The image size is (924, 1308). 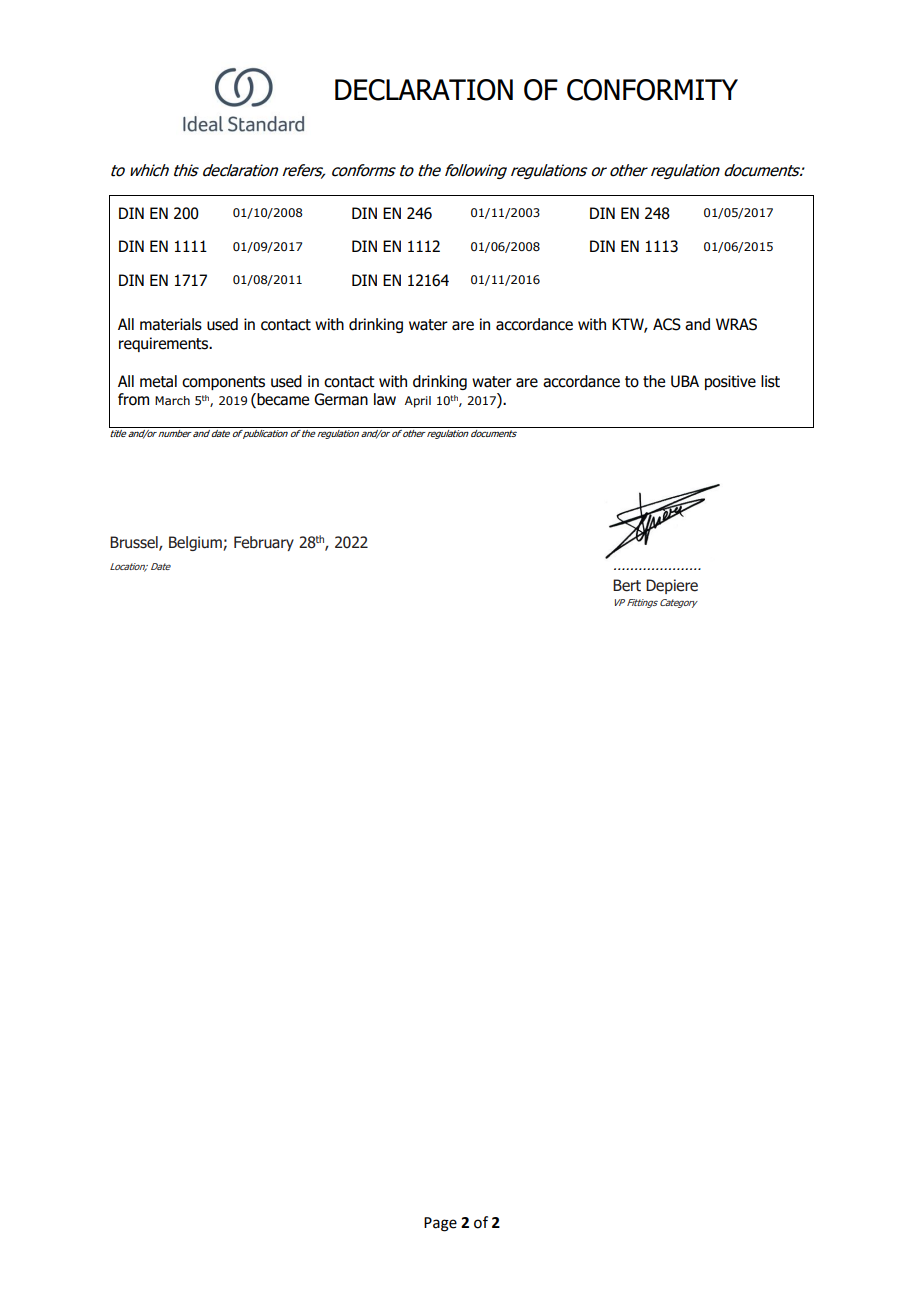 What do you see at coordinates (440, 1224) in the image?
I see `Page` at bounding box center [440, 1224].
